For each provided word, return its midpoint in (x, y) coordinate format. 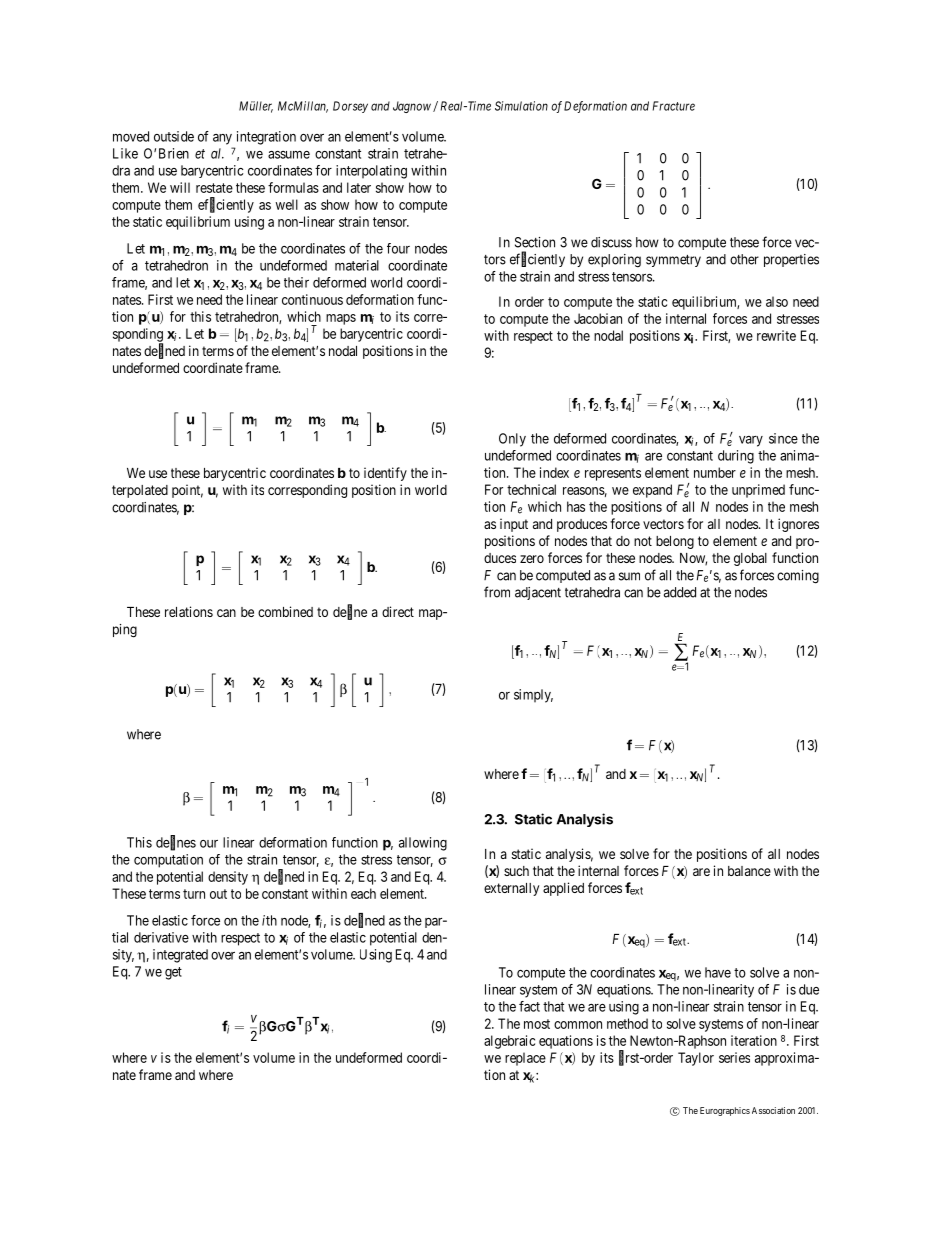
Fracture (674, 106)
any (222, 139)
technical (531, 489)
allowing (423, 844)
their (296, 282)
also (777, 301)
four (398, 248)
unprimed (758, 491)
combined (285, 611)
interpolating (371, 172)
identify (385, 474)
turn (194, 894)
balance (749, 871)
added (680, 592)
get (173, 973)
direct (398, 611)
